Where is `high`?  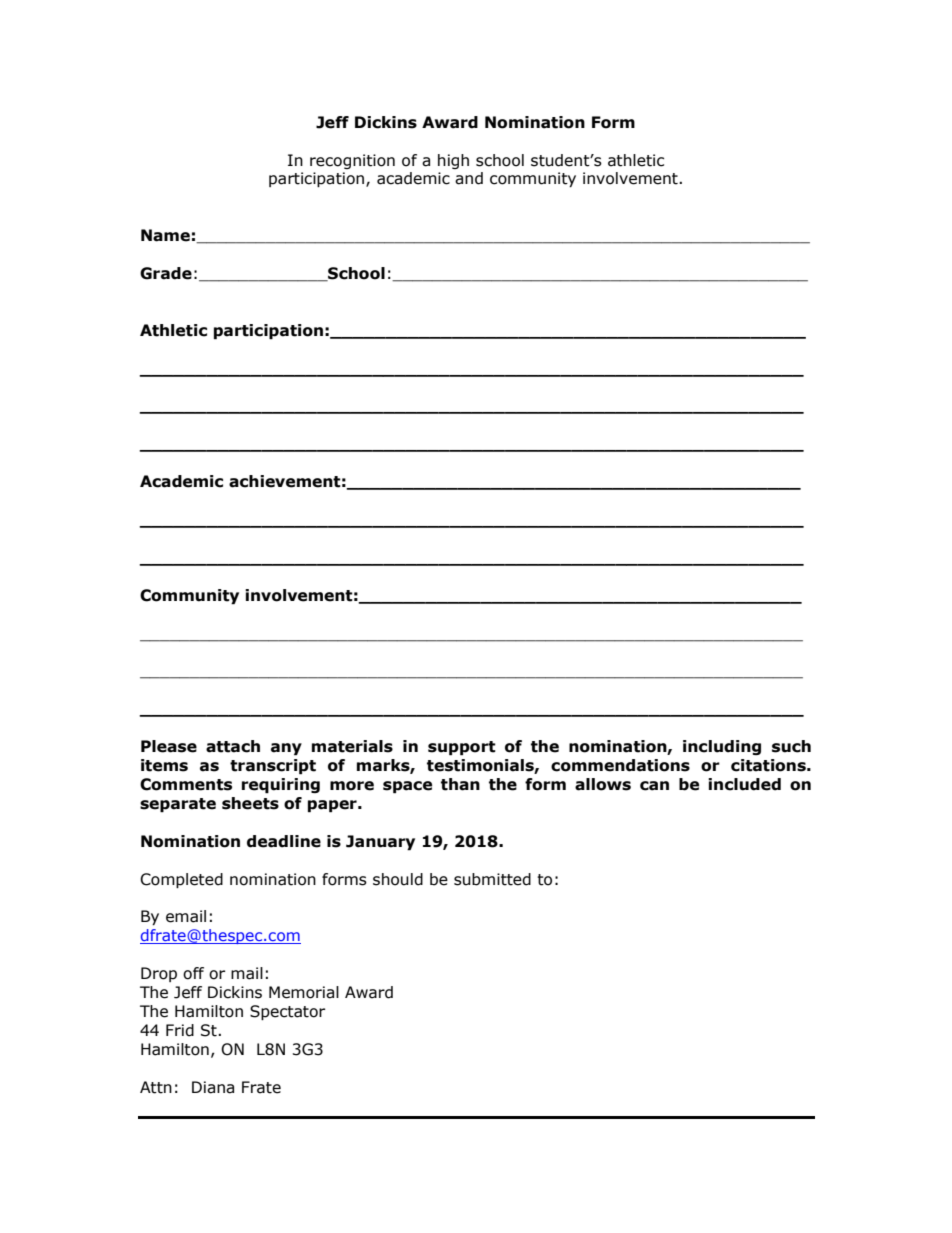
high is located at coordinates (453, 161).
